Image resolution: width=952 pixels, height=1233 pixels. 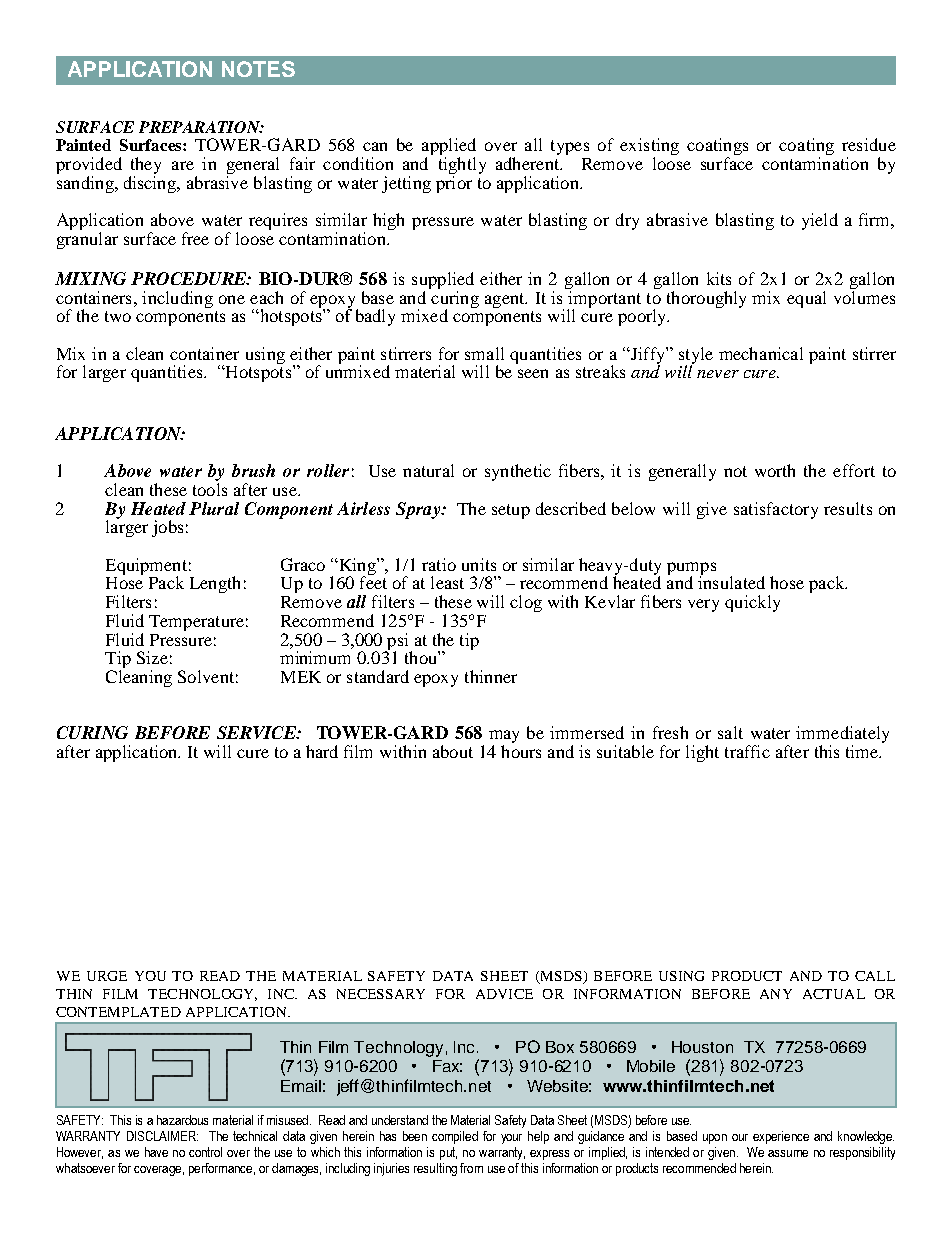 What do you see at coordinates (869, 144) in the document?
I see `residue` at bounding box center [869, 144].
